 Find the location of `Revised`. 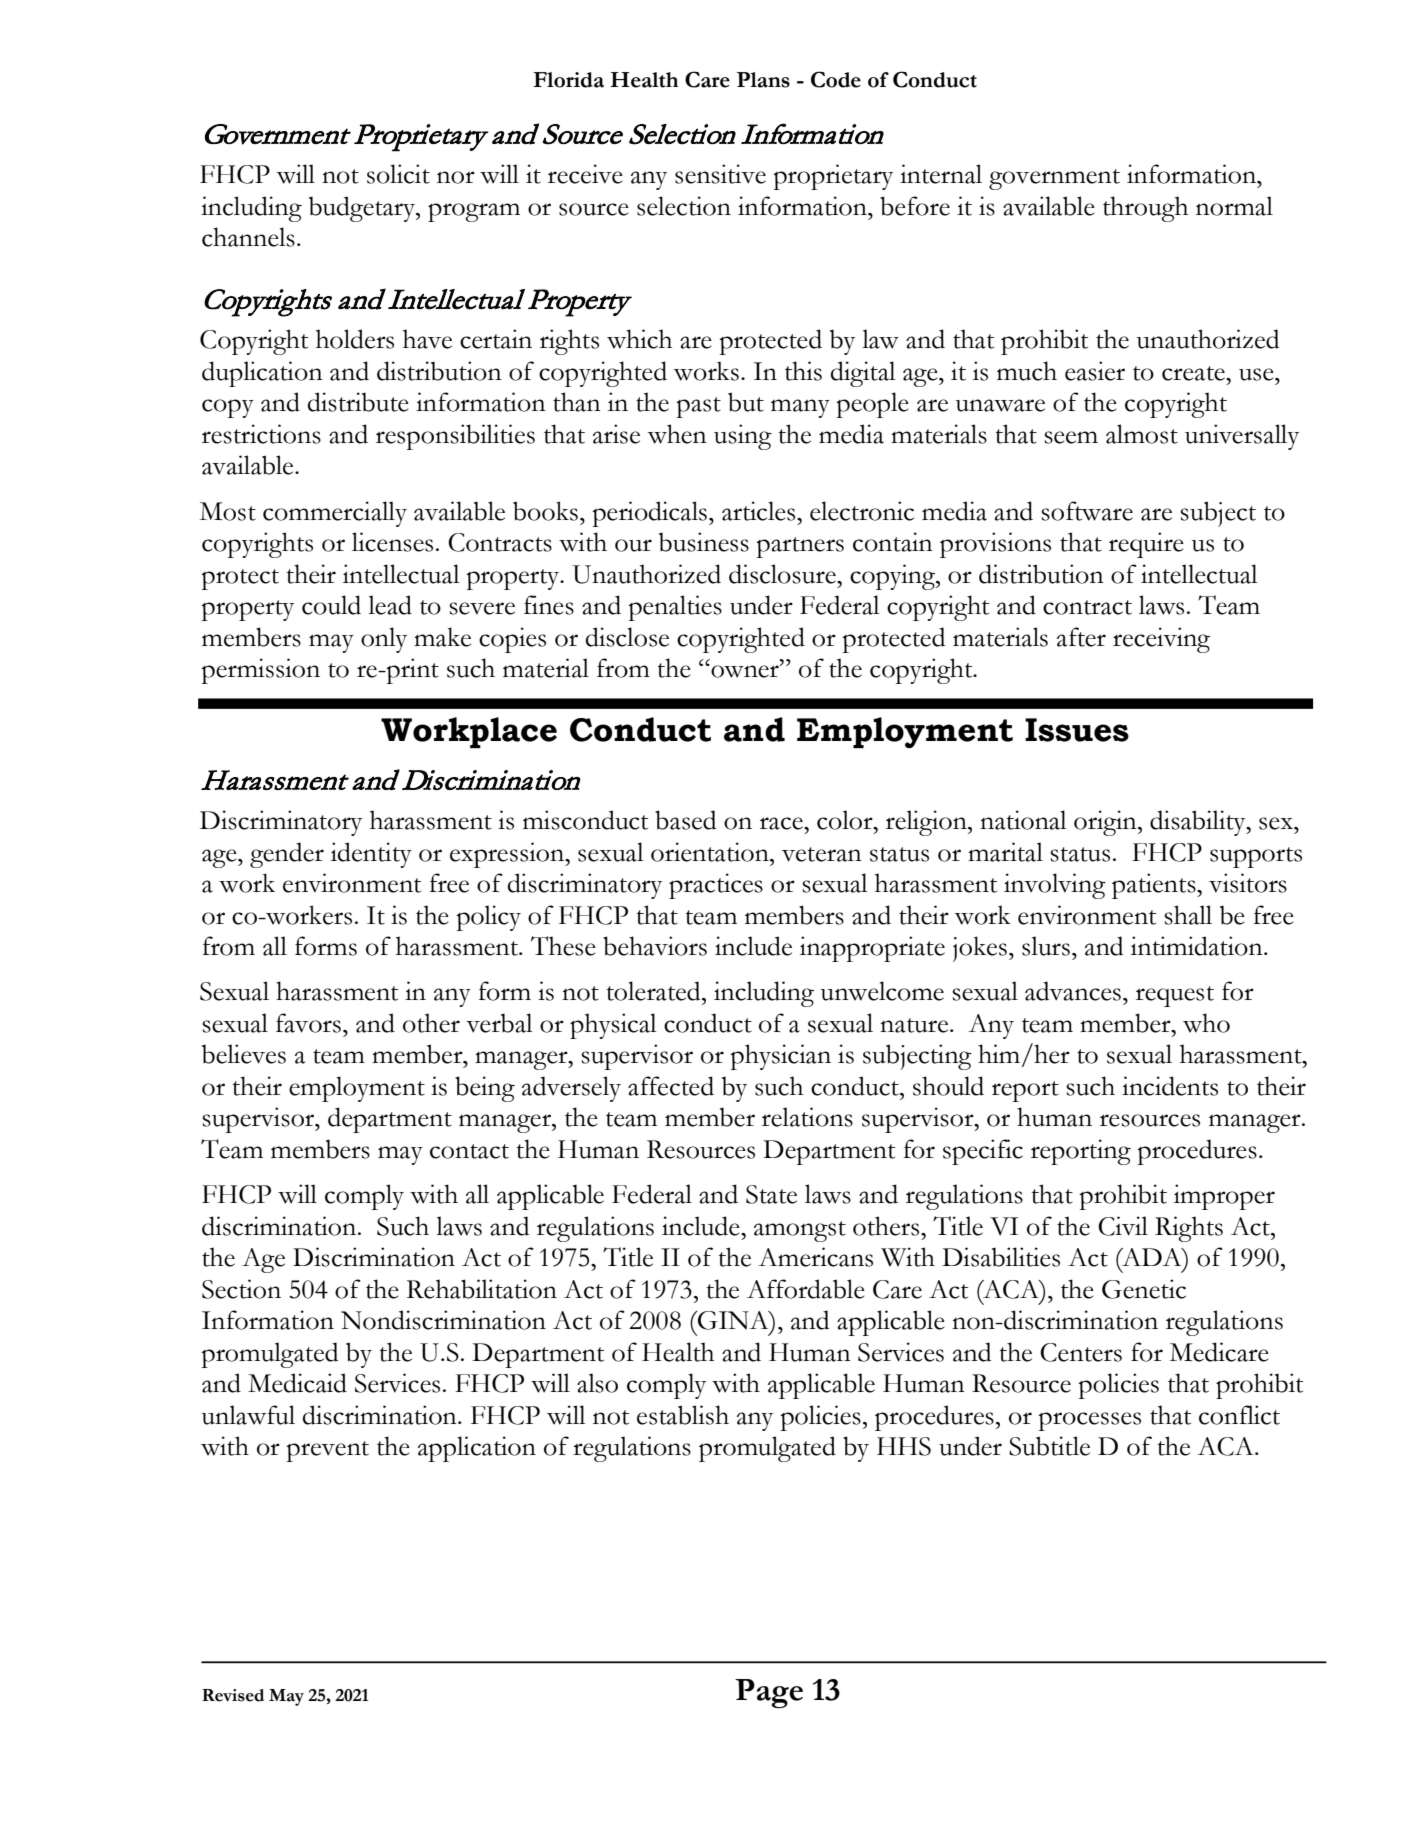

Revised is located at coordinates (233, 1695).
